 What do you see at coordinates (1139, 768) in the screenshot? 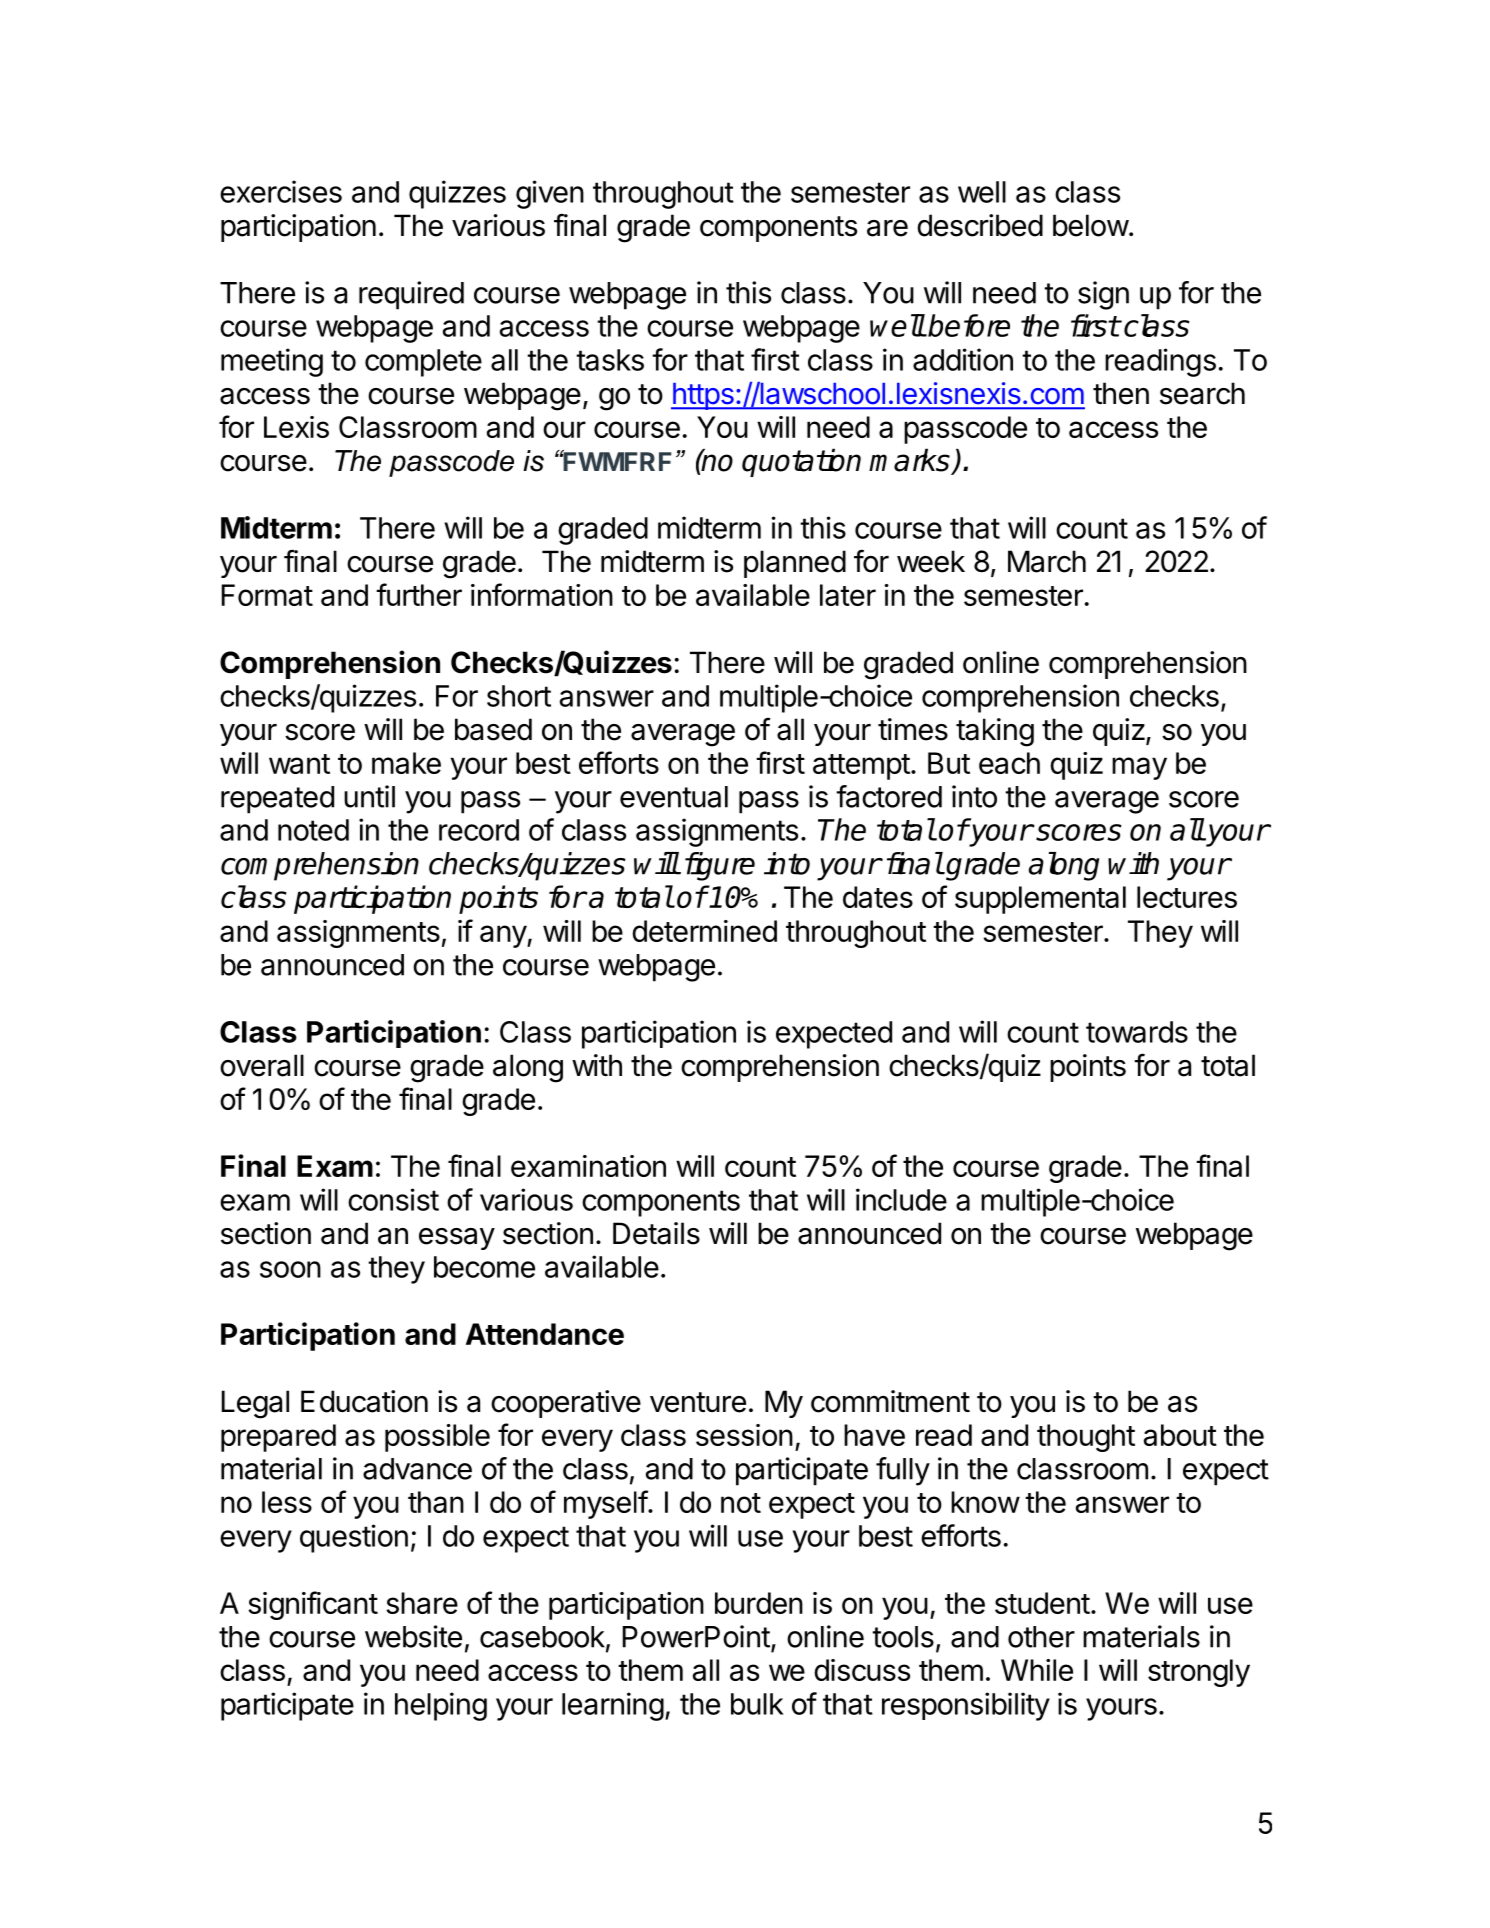
I see `may` at bounding box center [1139, 768].
